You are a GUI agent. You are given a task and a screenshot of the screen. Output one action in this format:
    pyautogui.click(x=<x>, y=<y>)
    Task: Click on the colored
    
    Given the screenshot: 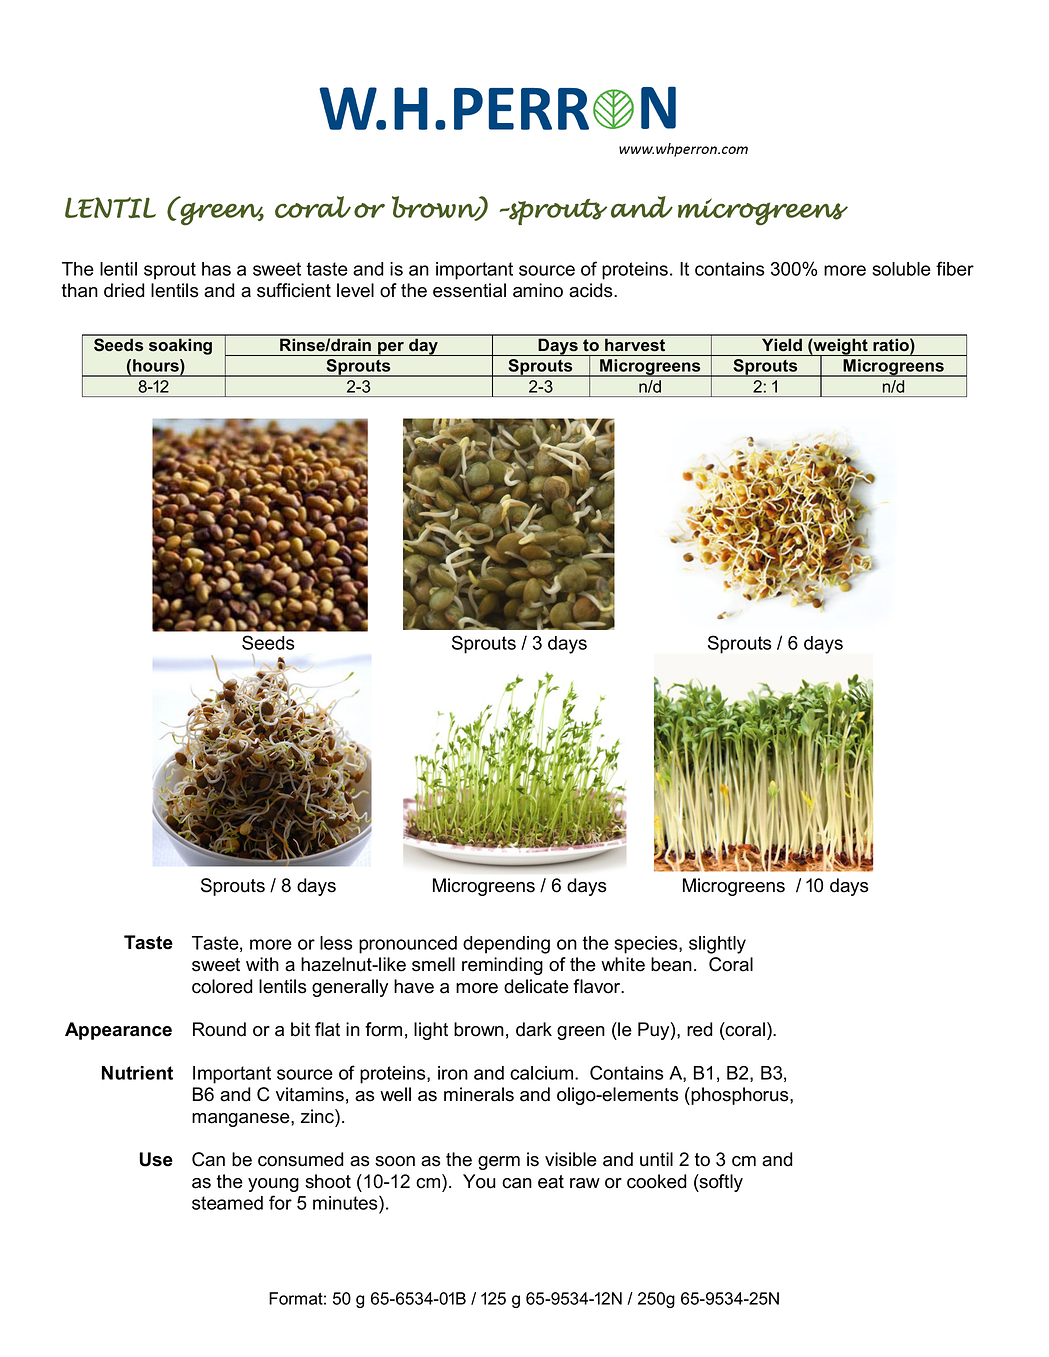 What is the action you would take?
    pyautogui.click(x=222, y=986)
